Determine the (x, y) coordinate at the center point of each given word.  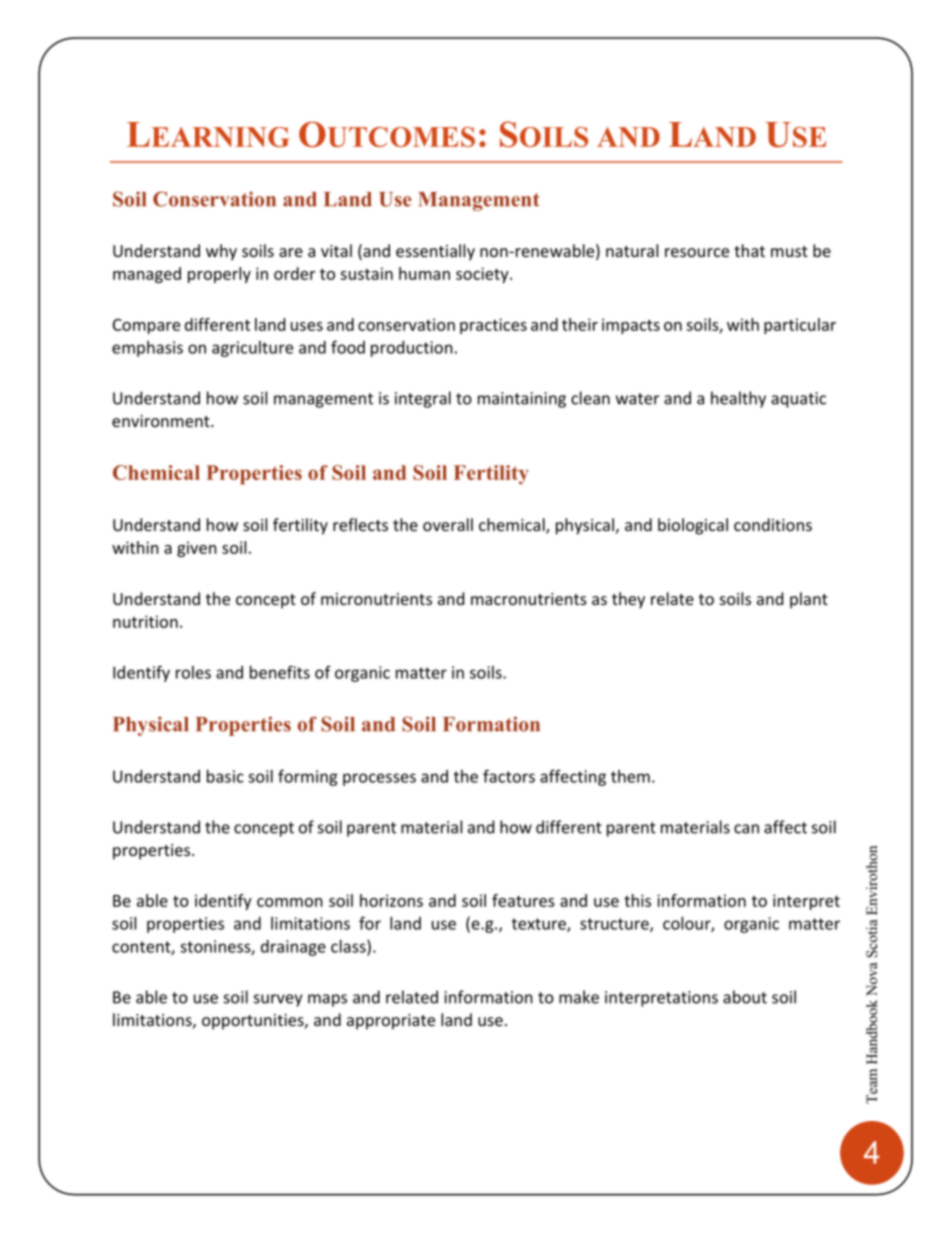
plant (809, 600)
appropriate (391, 1022)
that (749, 250)
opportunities (254, 1022)
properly (219, 275)
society (483, 275)
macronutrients (529, 599)
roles (193, 672)
